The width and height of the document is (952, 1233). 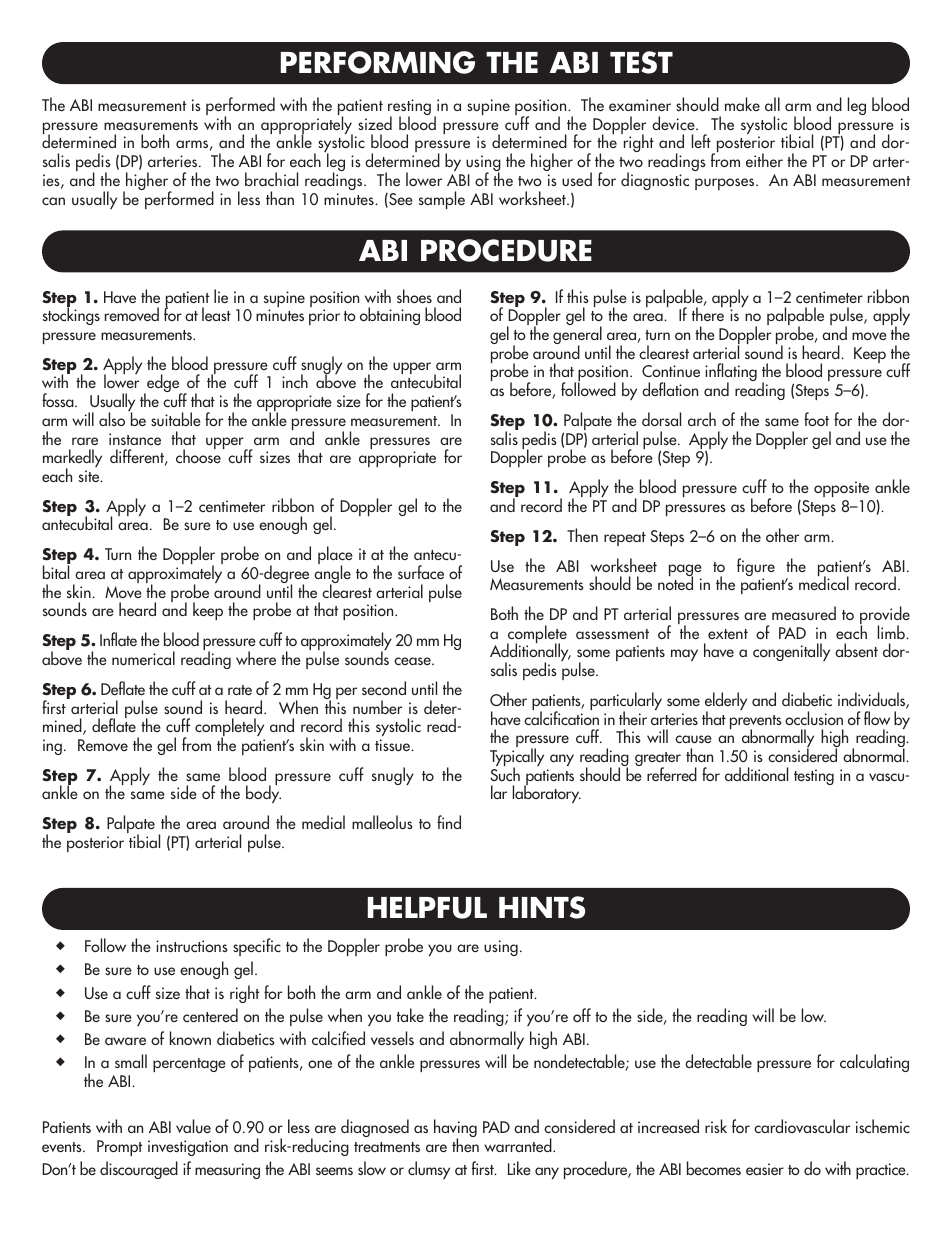 What do you see at coordinates (765, 1169) in the document?
I see `easier` at bounding box center [765, 1169].
